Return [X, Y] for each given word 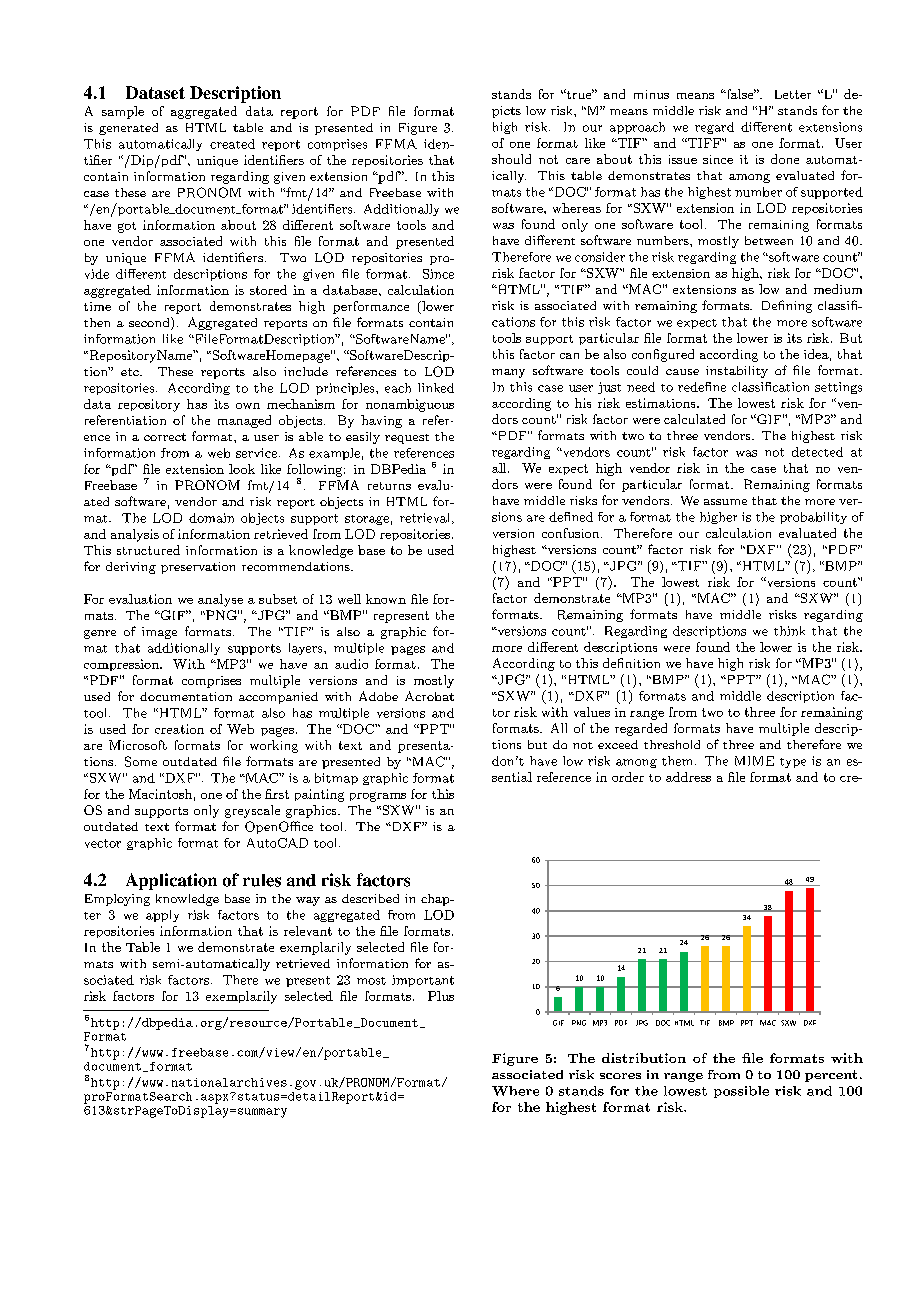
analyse [220, 600]
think [789, 631]
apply [162, 916]
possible [741, 1092]
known [386, 599]
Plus [441, 996]
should [511, 159]
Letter [793, 94]
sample [123, 112]
